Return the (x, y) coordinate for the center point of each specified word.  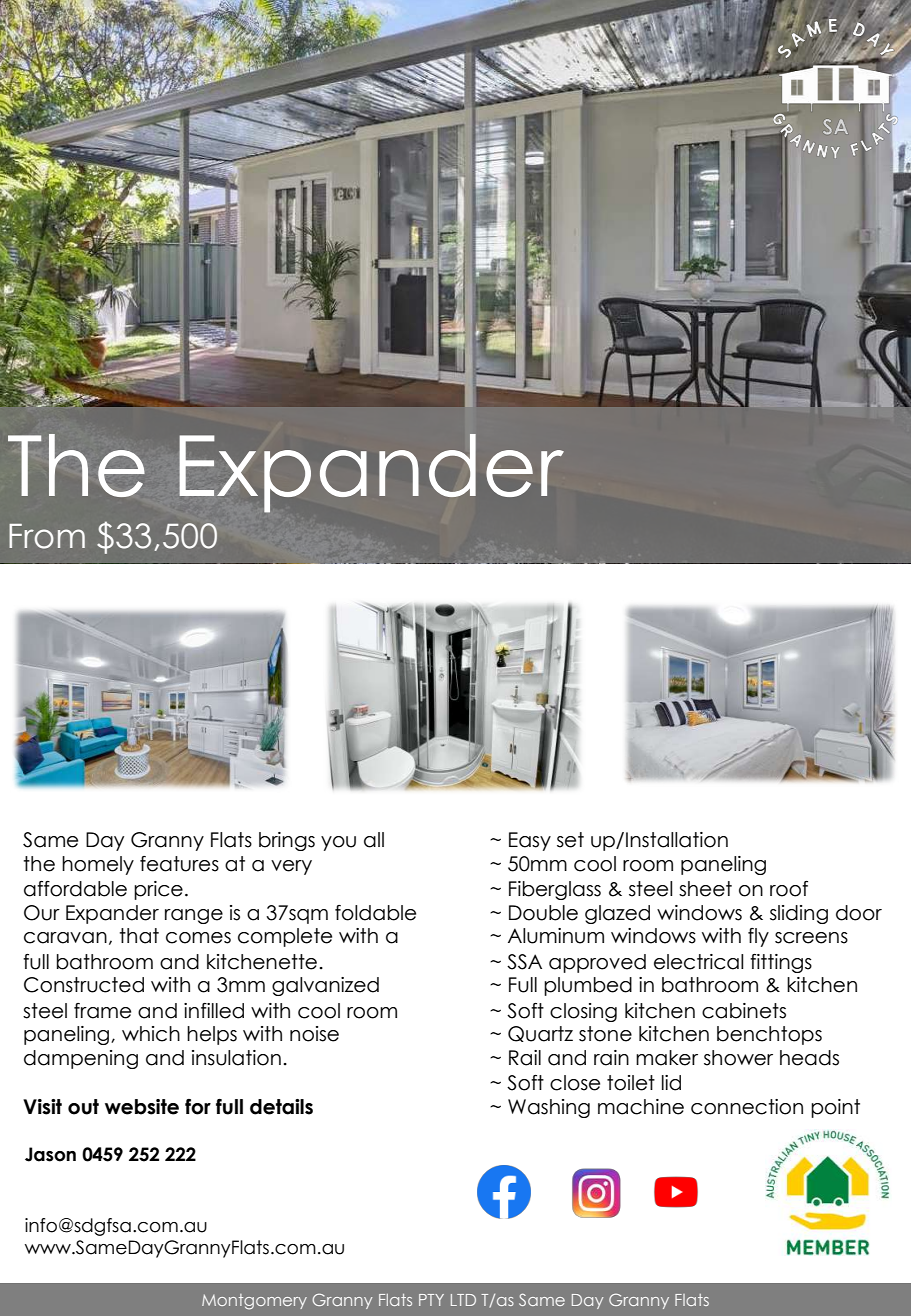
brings (287, 841)
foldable (375, 913)
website (142, 1107)
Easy (530, 841)
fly (758, 937)
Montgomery (254, 1302)
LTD (463, 1300)
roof (789, 889)
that (139, 936)
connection (747, 1107)
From (47, 536)
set (570, 840)
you (338, 843)
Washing (549, 1108)
